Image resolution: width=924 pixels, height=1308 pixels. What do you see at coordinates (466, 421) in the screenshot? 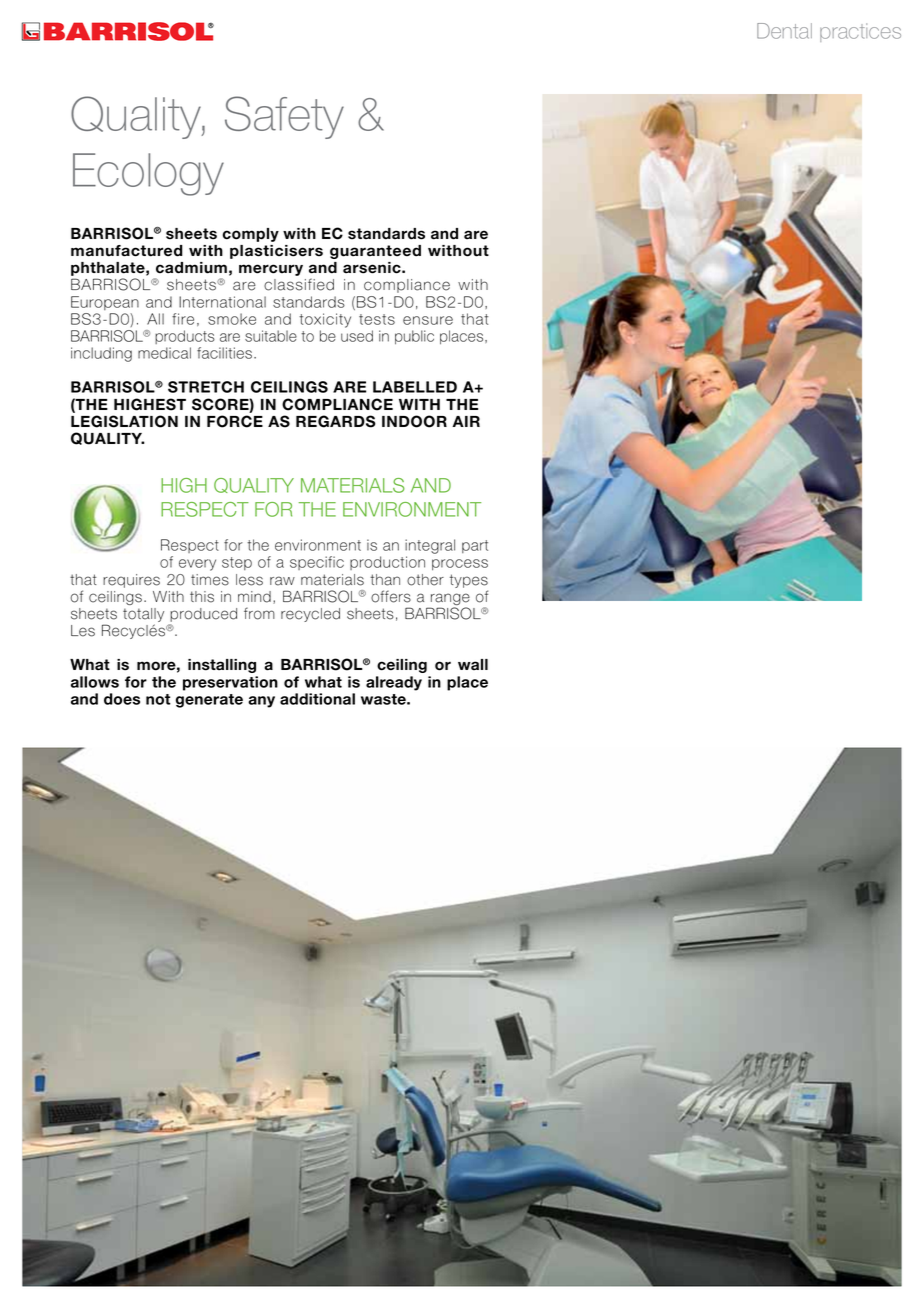
I see `AIR` at bounding box center [466, 421].
